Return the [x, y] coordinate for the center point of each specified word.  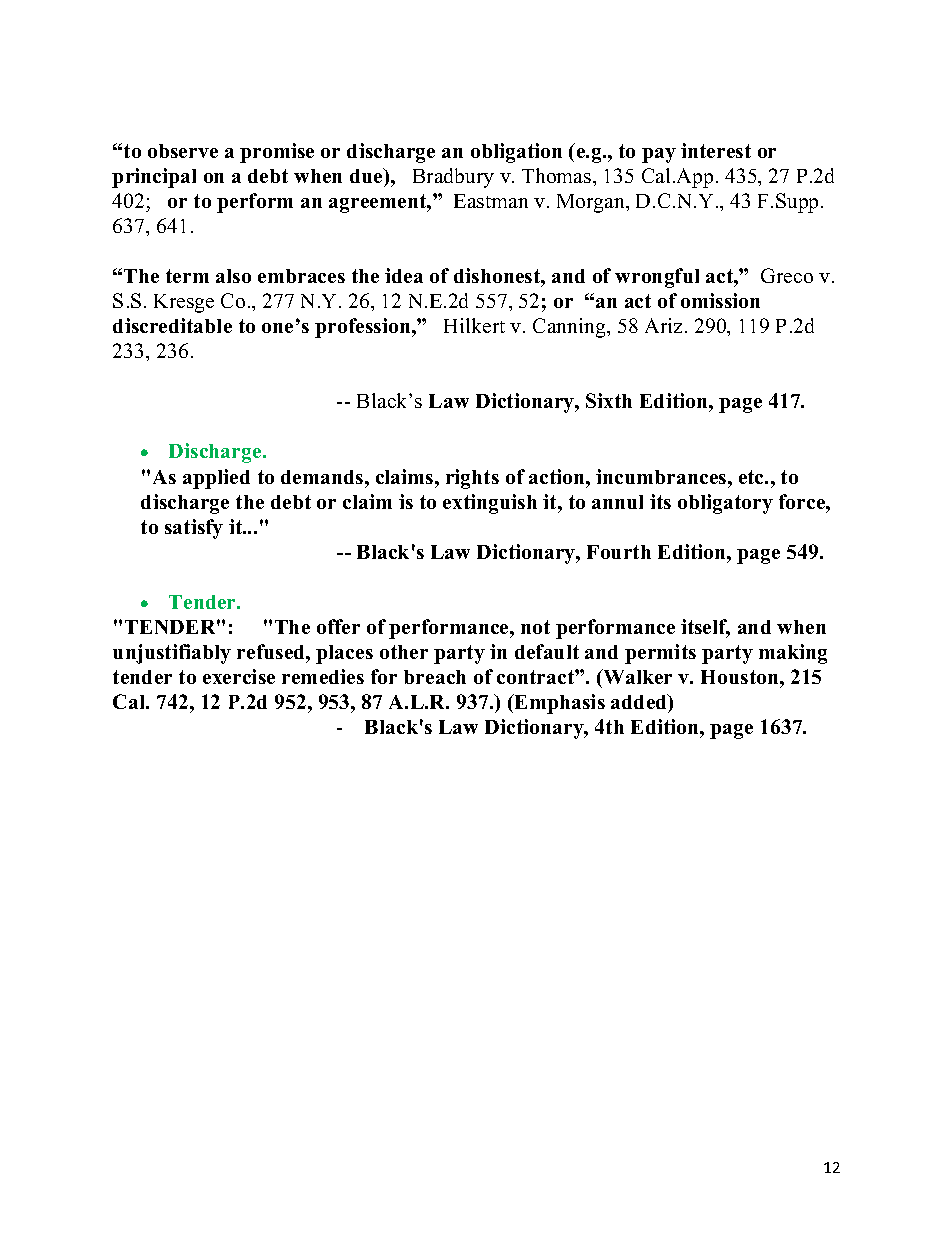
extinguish [490, 504]
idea [404, 275]
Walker [636, 676]
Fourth [619, 552]
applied [216, 479]
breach [435, 677]
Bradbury [453, 178]
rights [472, 479]
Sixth [609, 400]
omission [720, 300]
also [233, 276]
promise [277, 153]
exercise [239, 676]
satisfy [194, 529]
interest [716, 150]
